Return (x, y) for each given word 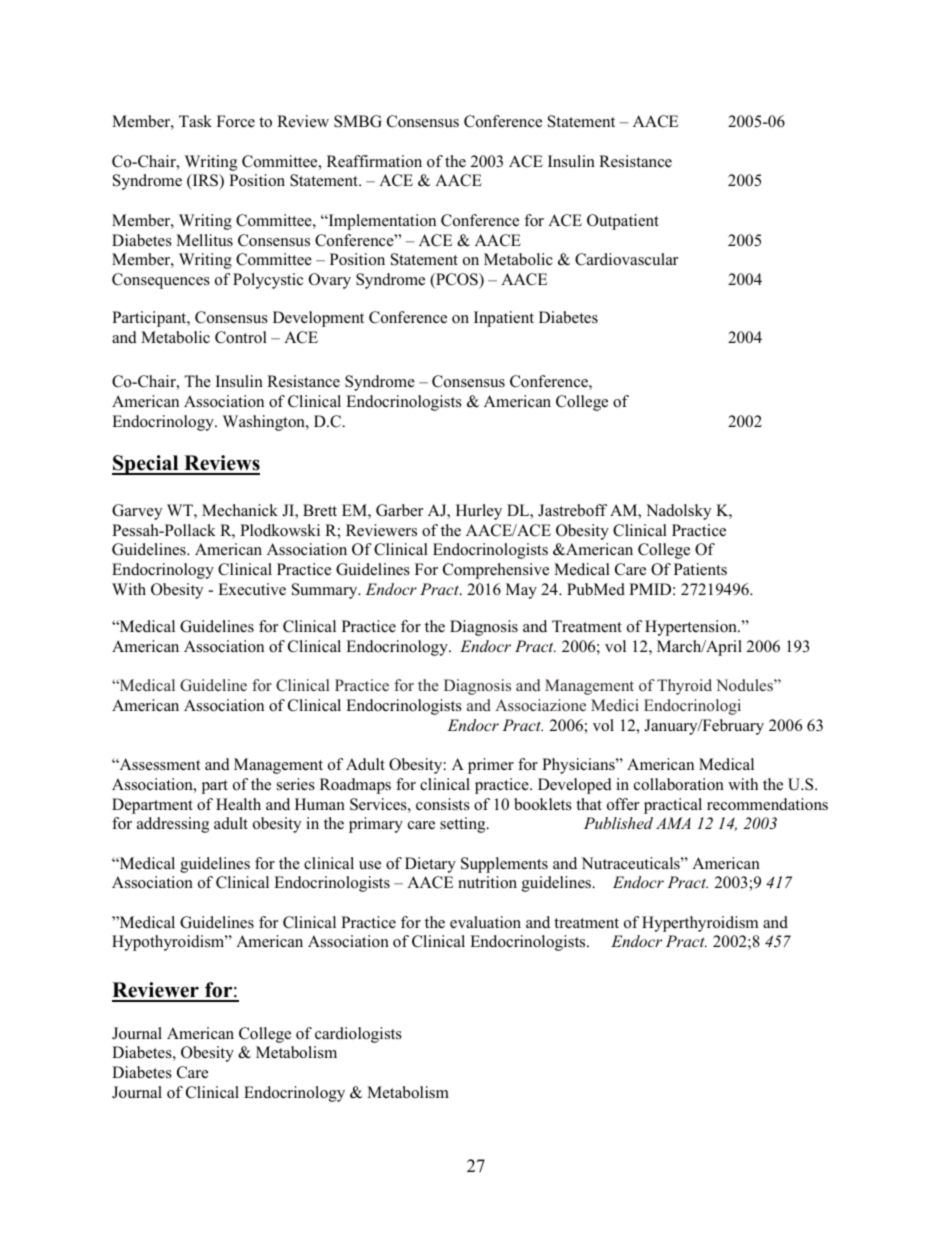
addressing (173, 825)
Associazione (540, 705)
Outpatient (623, 222)
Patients (700, 569)
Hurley (479, 512)
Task (195, 121)
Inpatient (504, 319)
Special (146, 465)
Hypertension (692, 628)
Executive (252, 589)
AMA (673, 823)
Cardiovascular (626, 259)
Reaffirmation (374, 161)
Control (241, 337)
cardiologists (358, 1035)
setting (464, 825)
